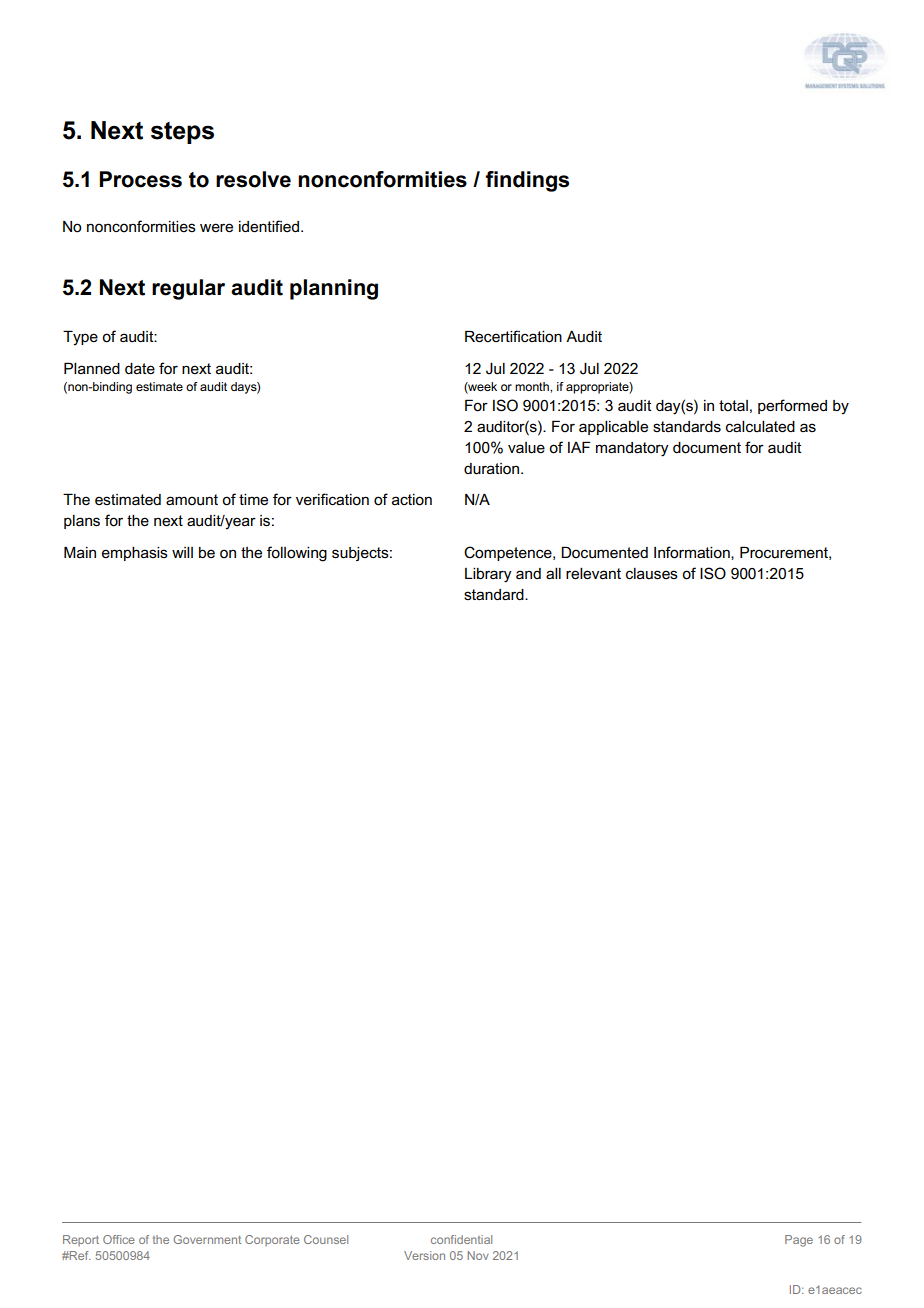 This image has height=1308, width=924. I want to click on action, so click(412, 500).
